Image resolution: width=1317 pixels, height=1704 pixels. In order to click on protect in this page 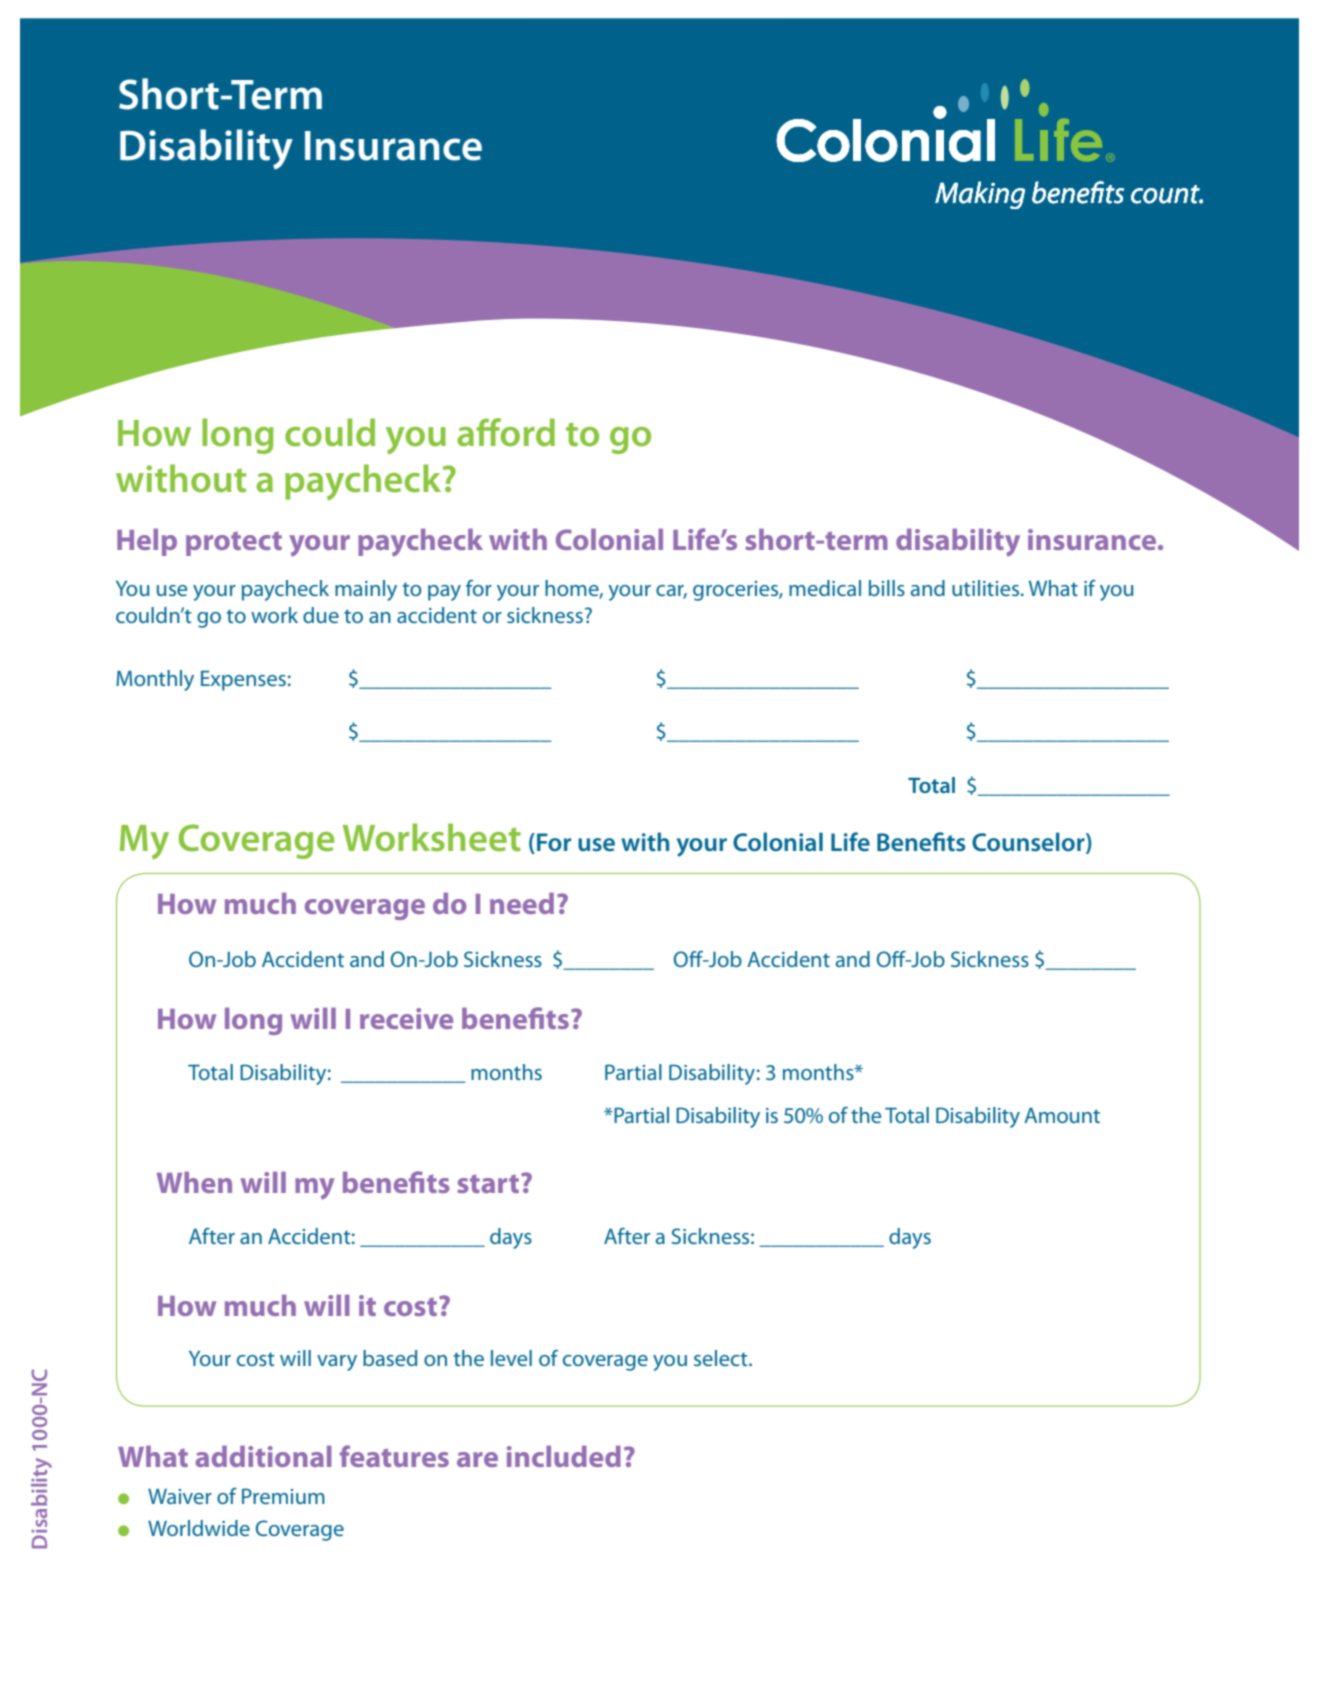, I will do `click(234, 544)`.
